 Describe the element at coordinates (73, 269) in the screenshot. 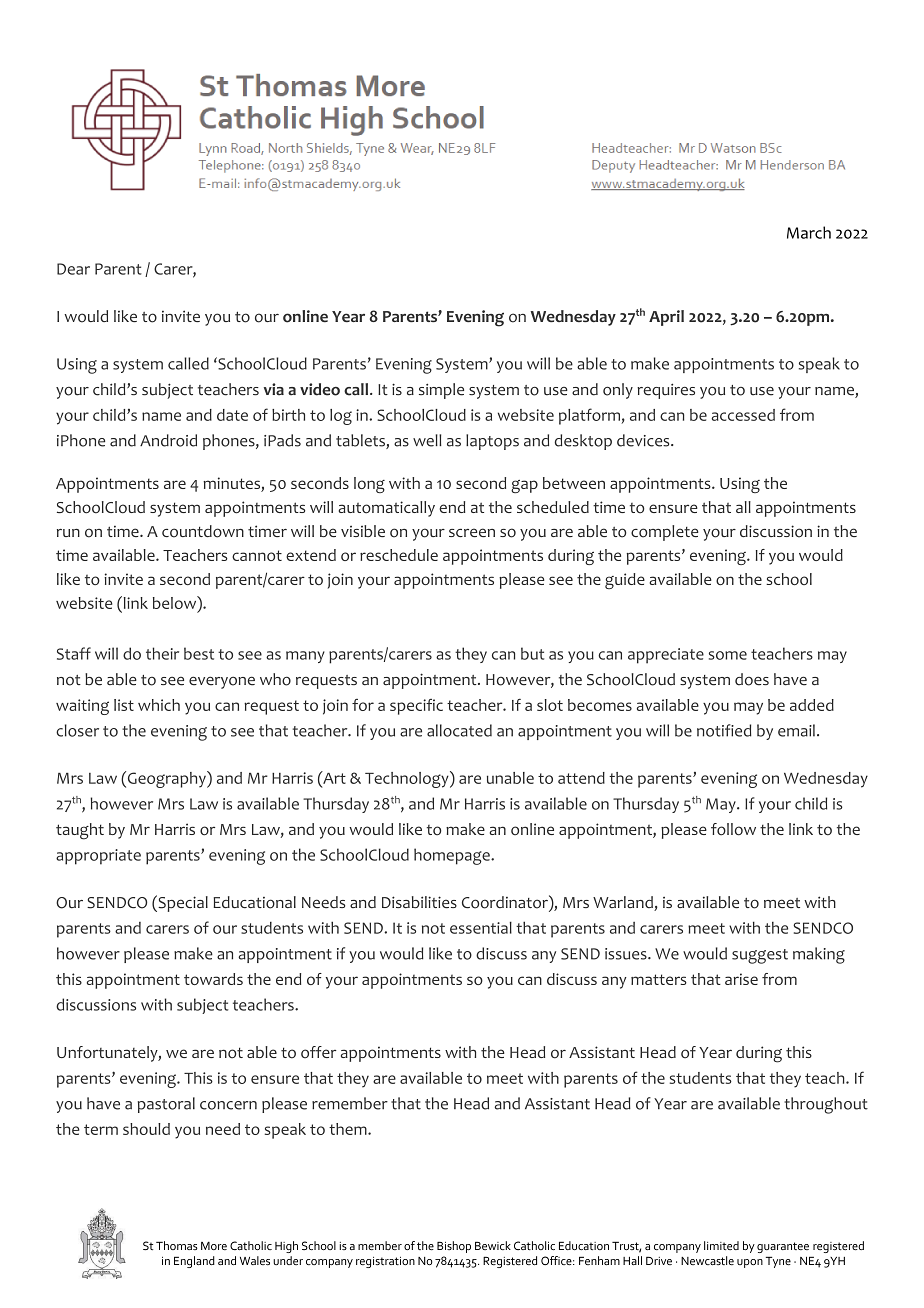

I see `Dear` at that location.
